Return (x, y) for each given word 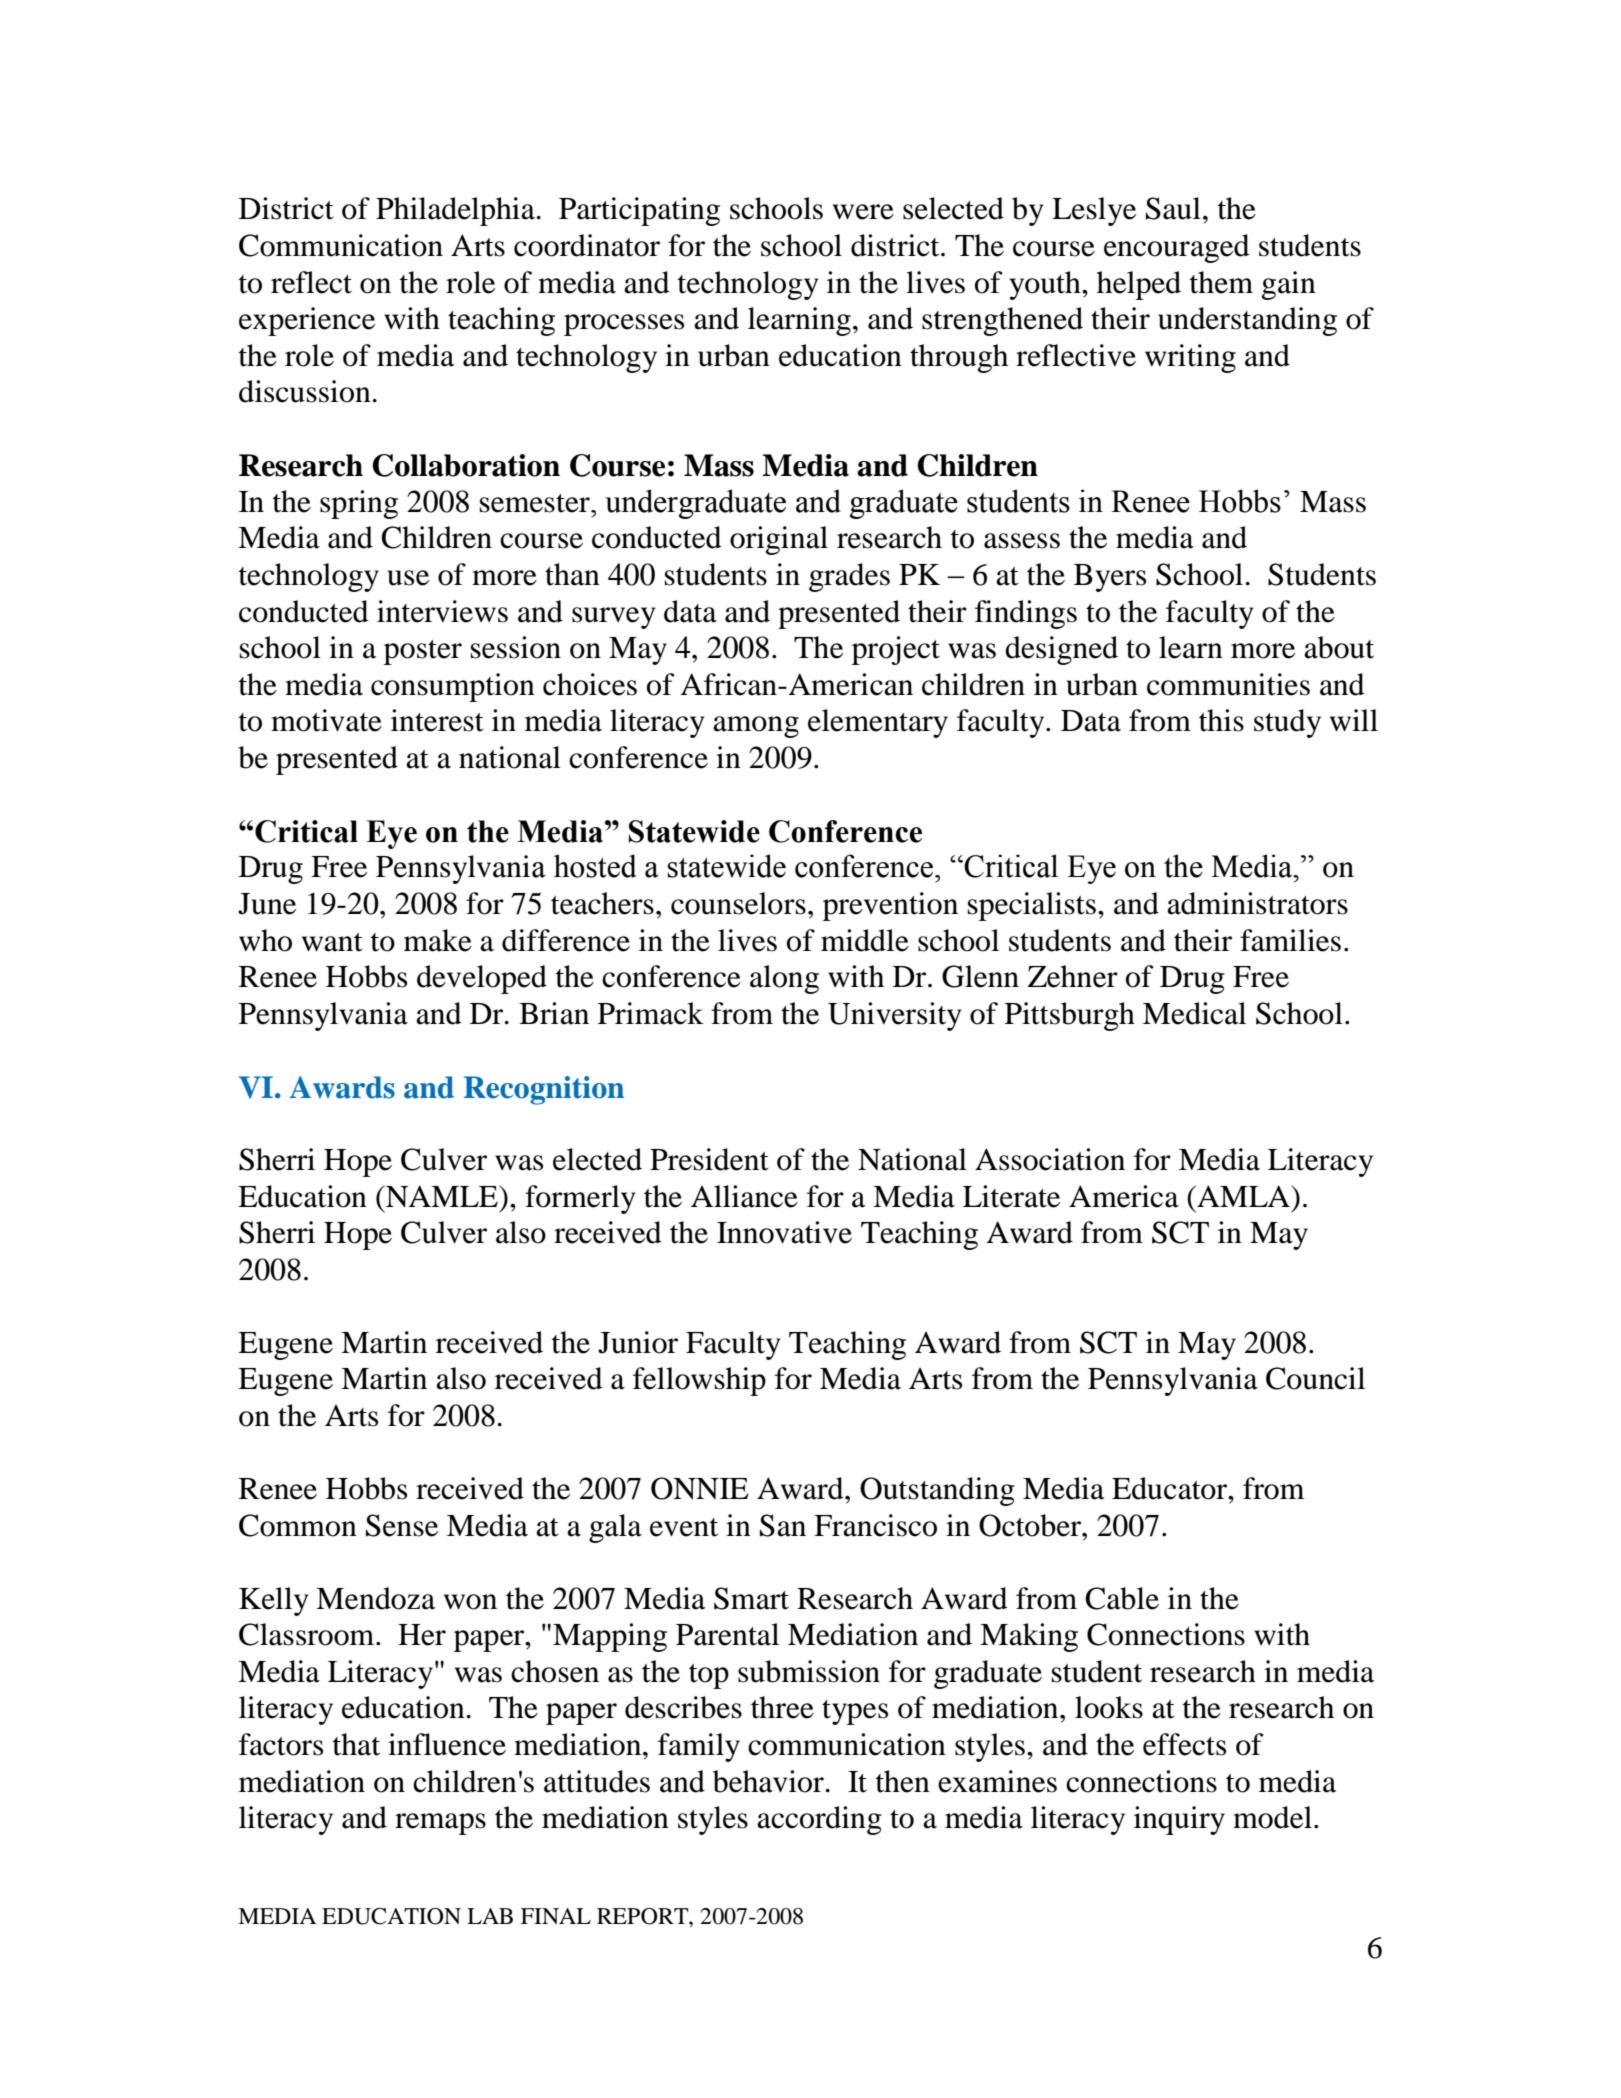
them (1221, 282)
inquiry (1179, 1820)
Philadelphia (455, 211)
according (819, 1820)
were (863, 212)
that (356, 1744)
